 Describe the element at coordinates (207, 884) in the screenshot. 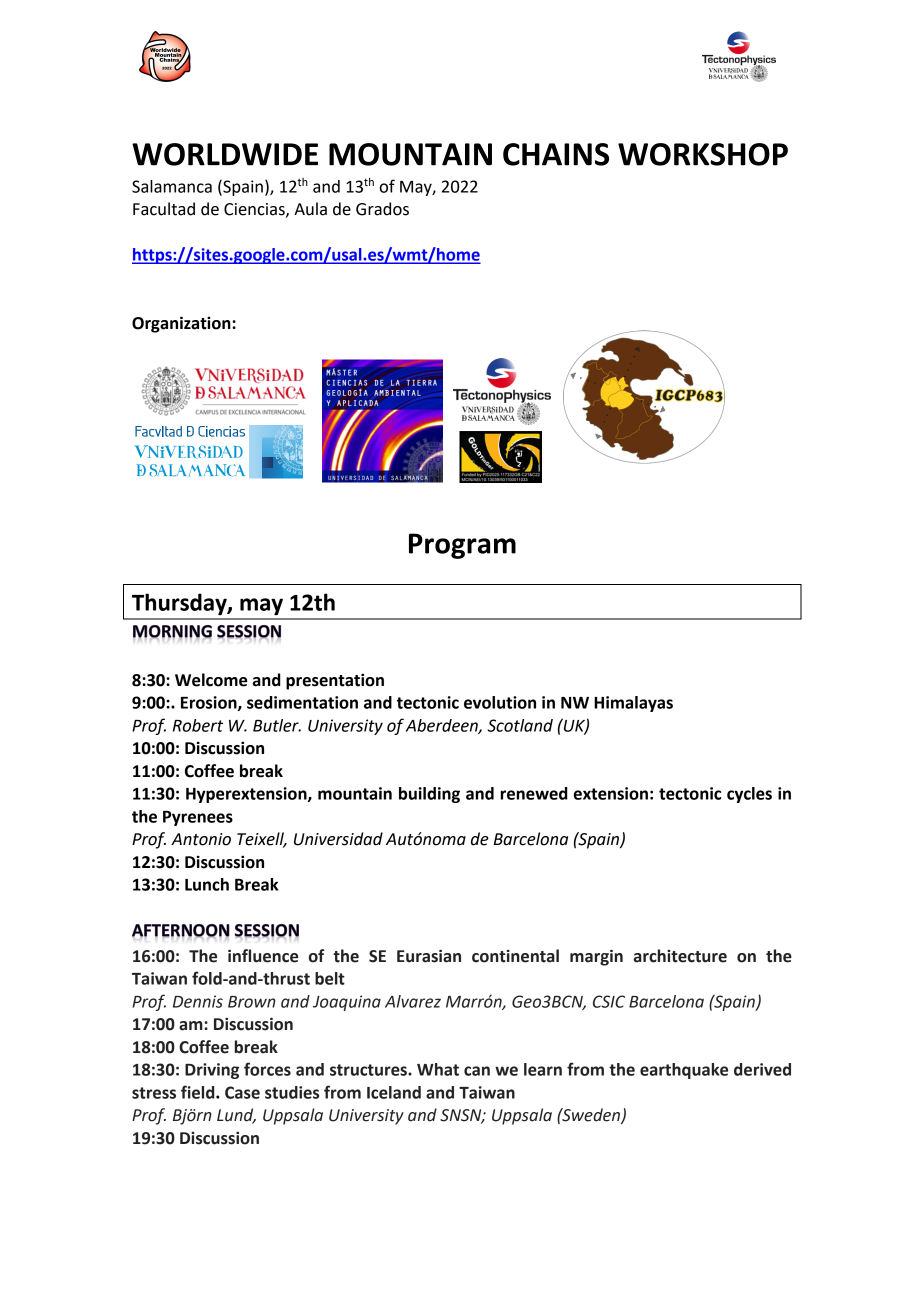

I see `Lunch` at that location.
